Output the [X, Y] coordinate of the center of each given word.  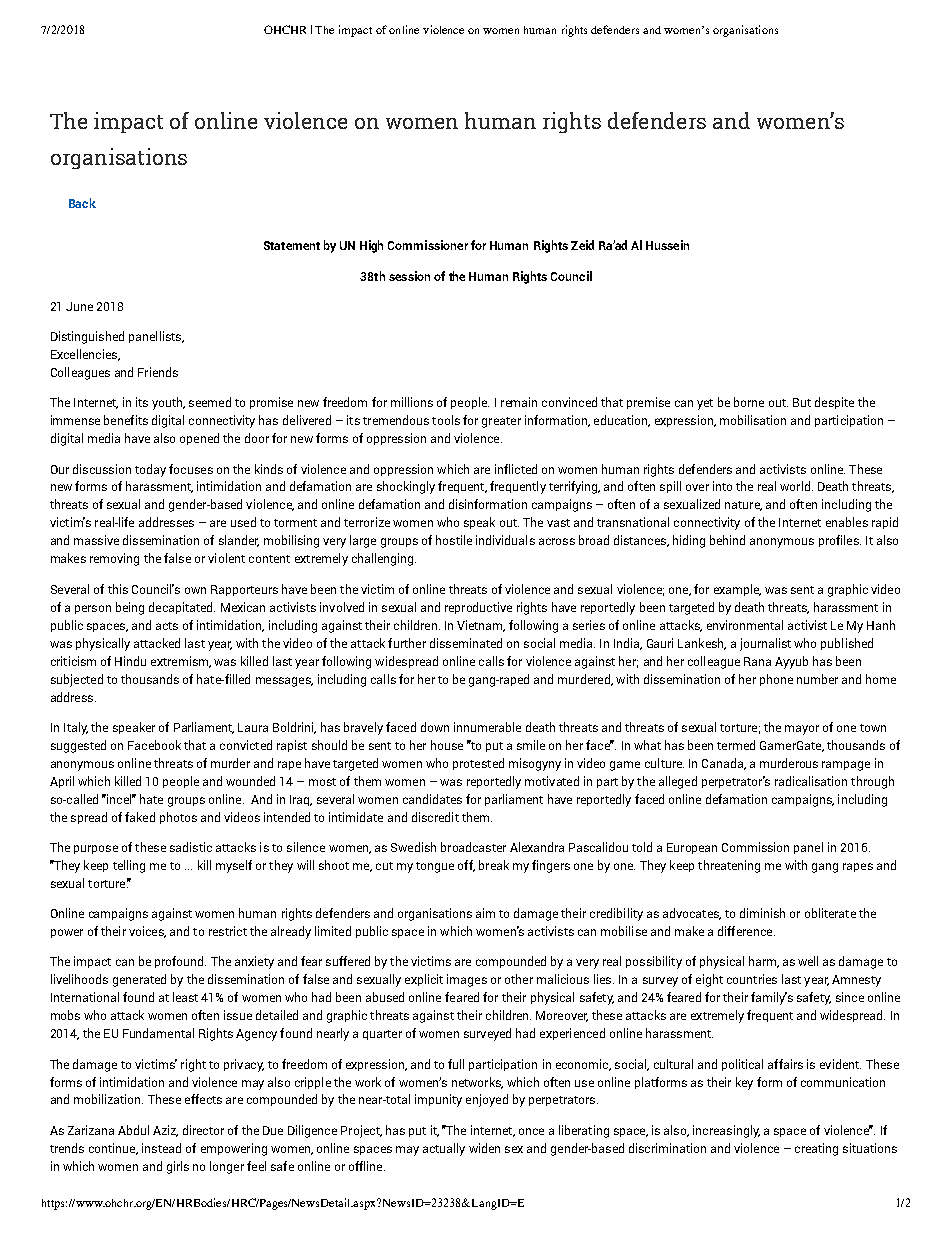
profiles [840, 541]
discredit [435, 817]
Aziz [165, 1131]
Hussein [667, 245]
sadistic [191, 847]
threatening [729, 866]
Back [82, 203]
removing [114, 559]
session [409, 276]
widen [484, 1148]
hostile [454, 540]
